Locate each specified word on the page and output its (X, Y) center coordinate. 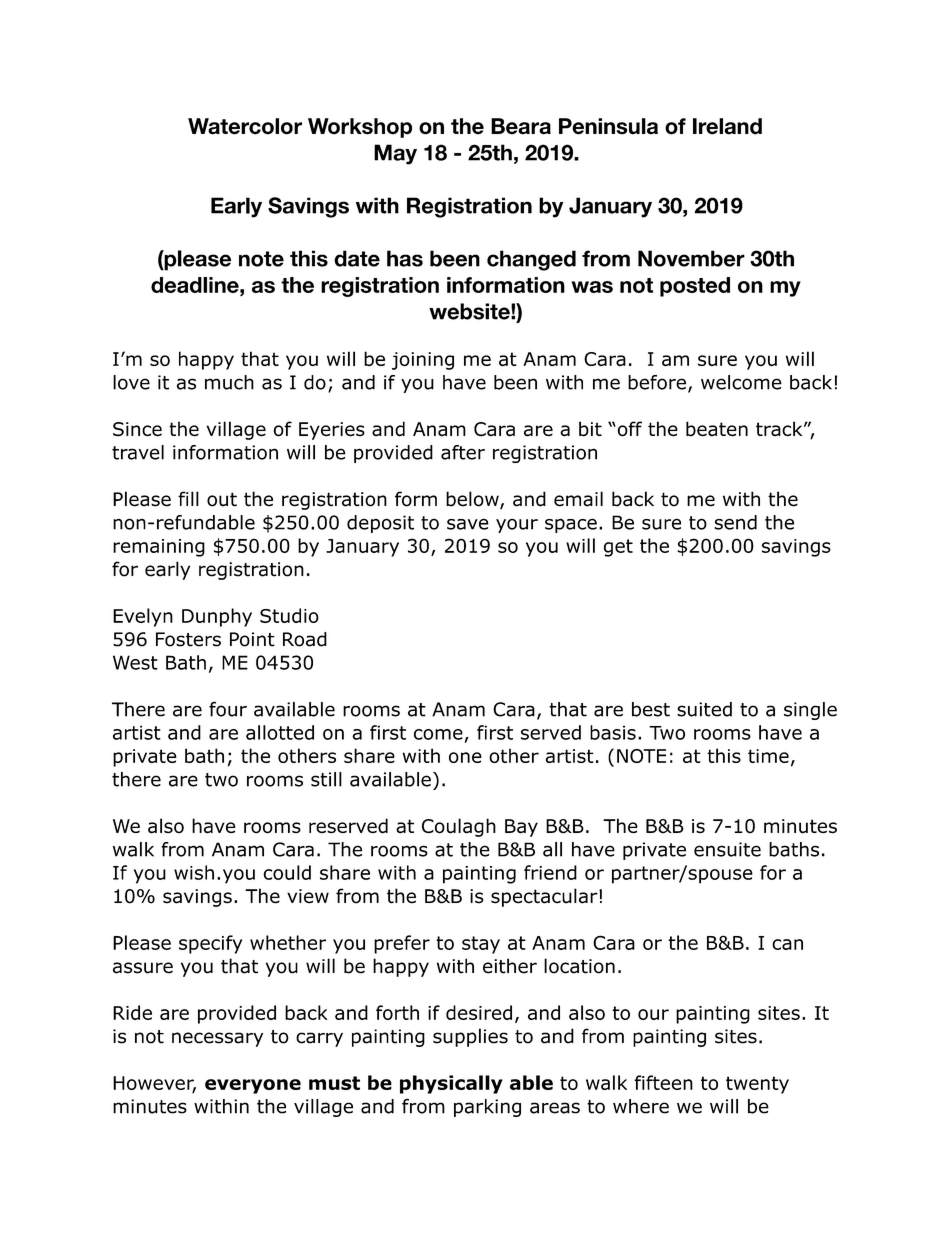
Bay (521, 828)
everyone (253, 1086)
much (229, 382)
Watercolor (245, 126)
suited (704, 709)
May (395, 154)
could (287, 872)
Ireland (727, 126)
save (468, 524)
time (768, 756)
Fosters (188, 639)
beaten (717, 429)
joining (423, 361)
